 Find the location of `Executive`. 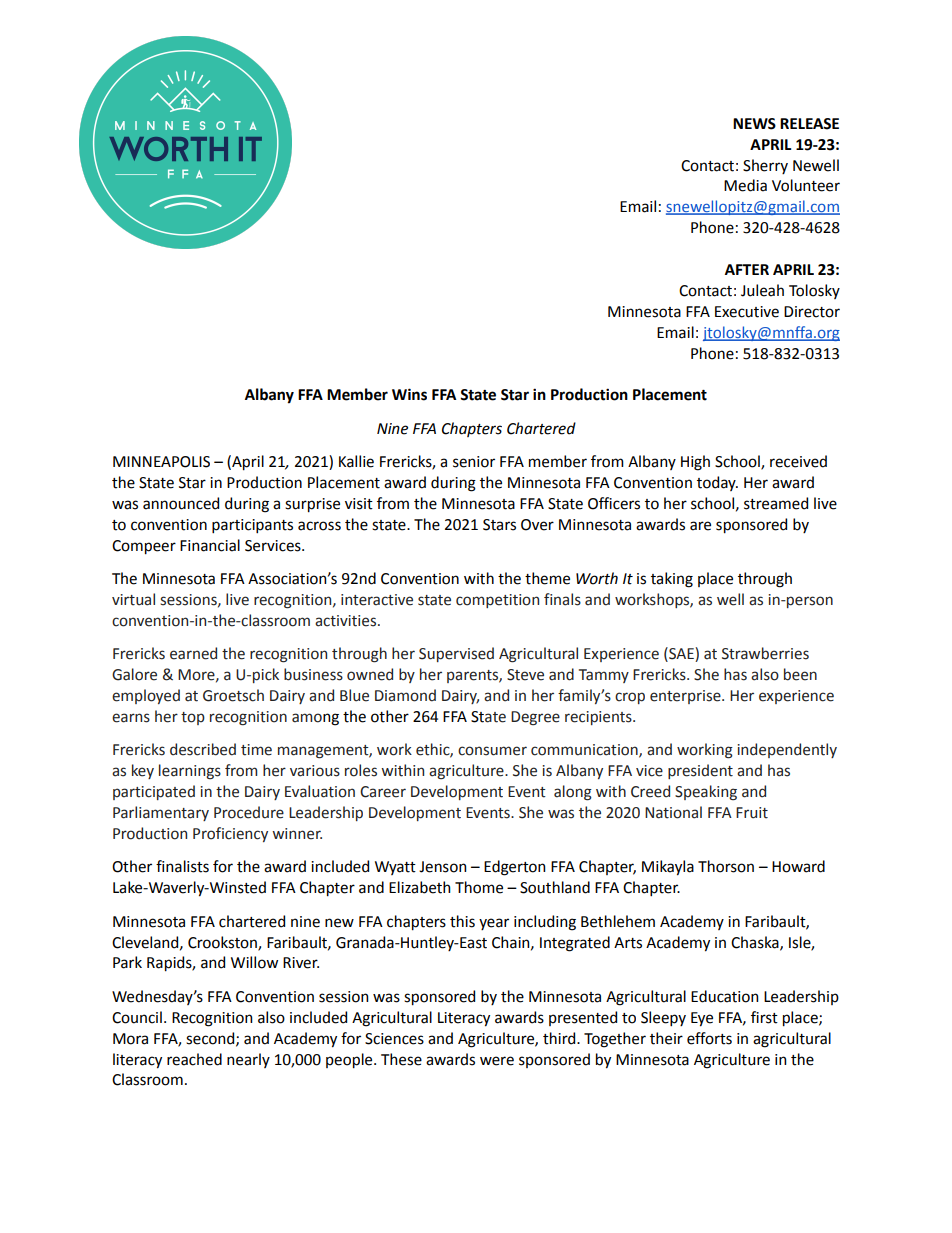

Executive is located at coordinates (747, 312).
